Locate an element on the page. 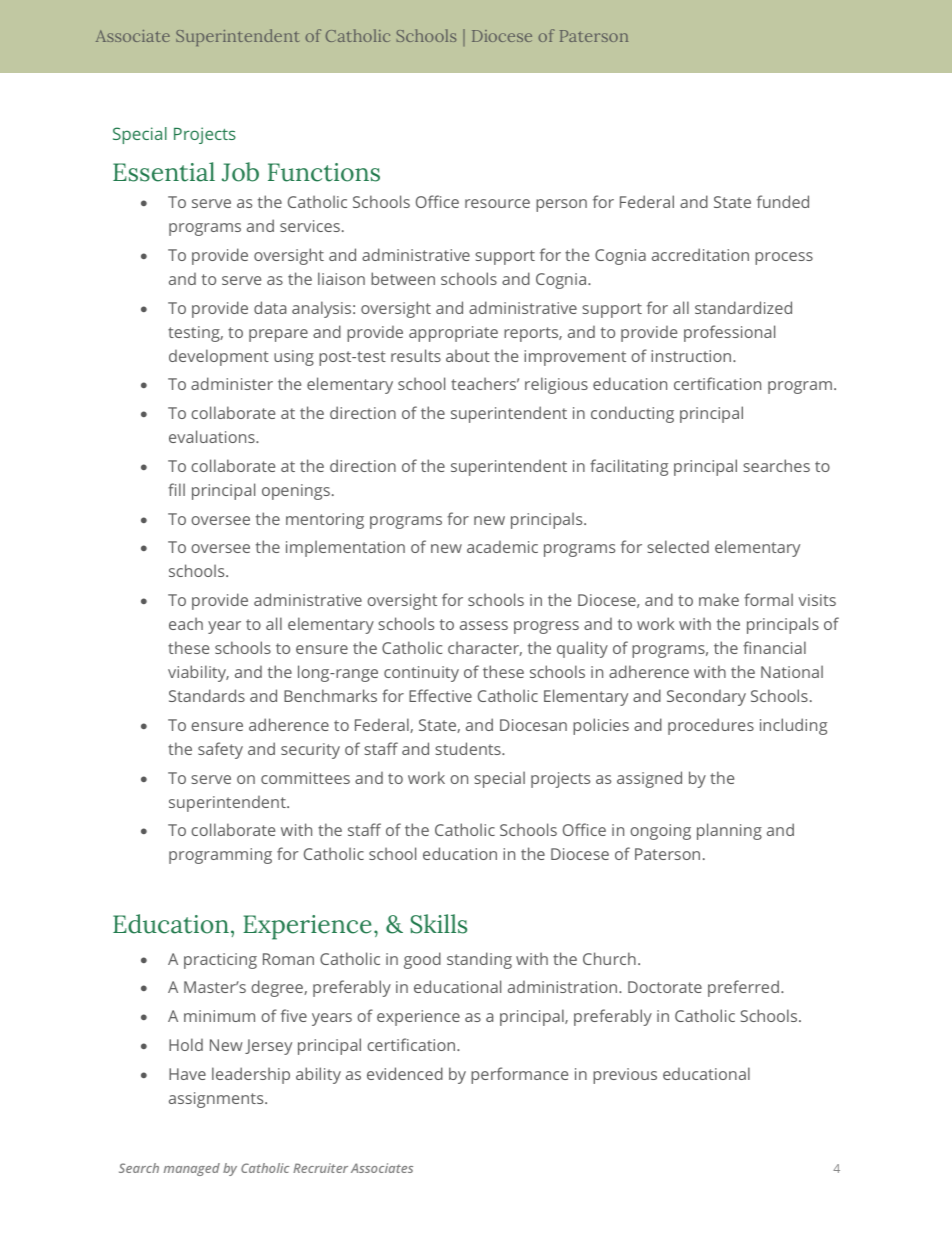 The height and width of the image is (1233, 952). Job is located at coordinates (240, 172).
